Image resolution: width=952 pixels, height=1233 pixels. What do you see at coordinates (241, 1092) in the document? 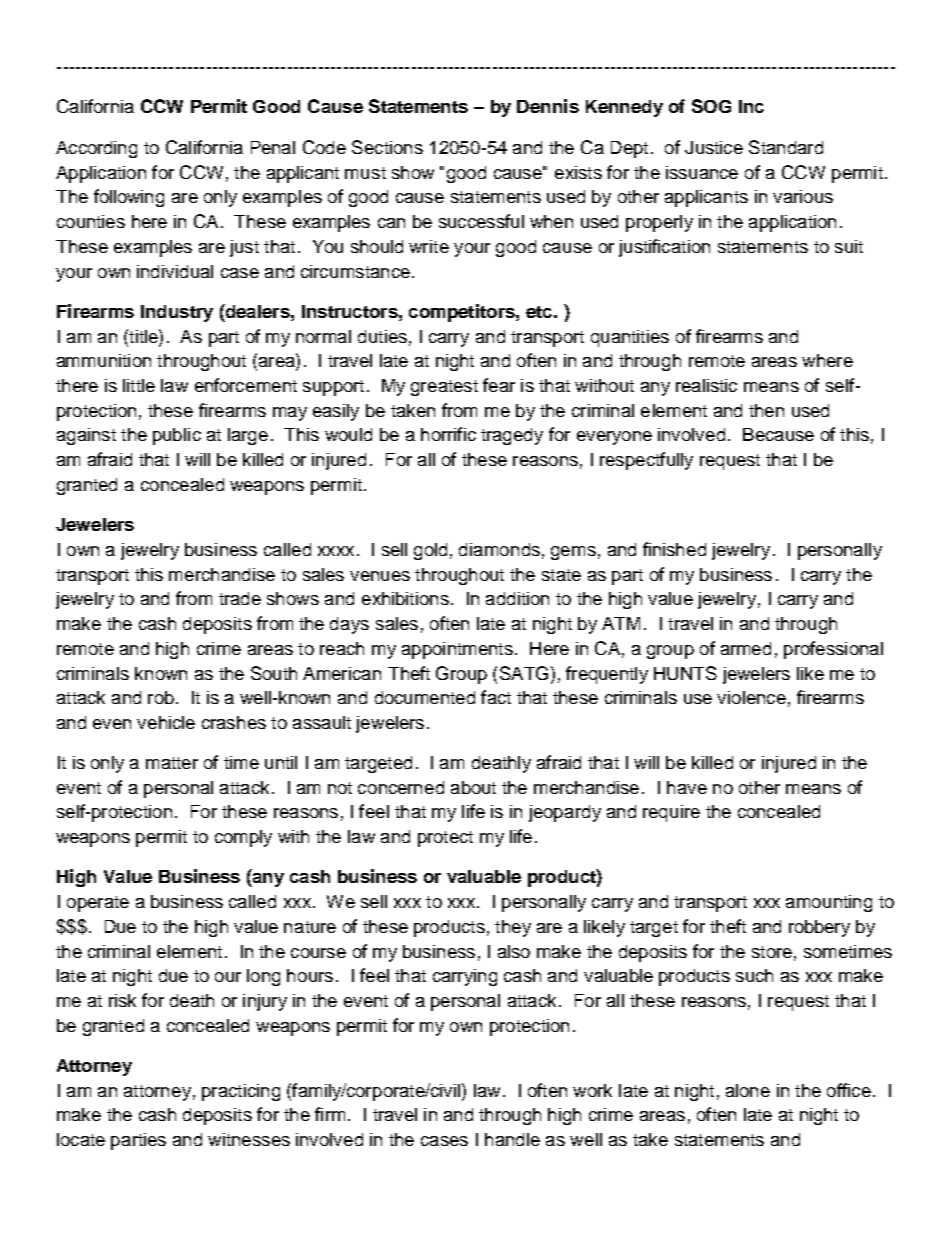
I see `practicing` at bounding box center [241, 1092].
